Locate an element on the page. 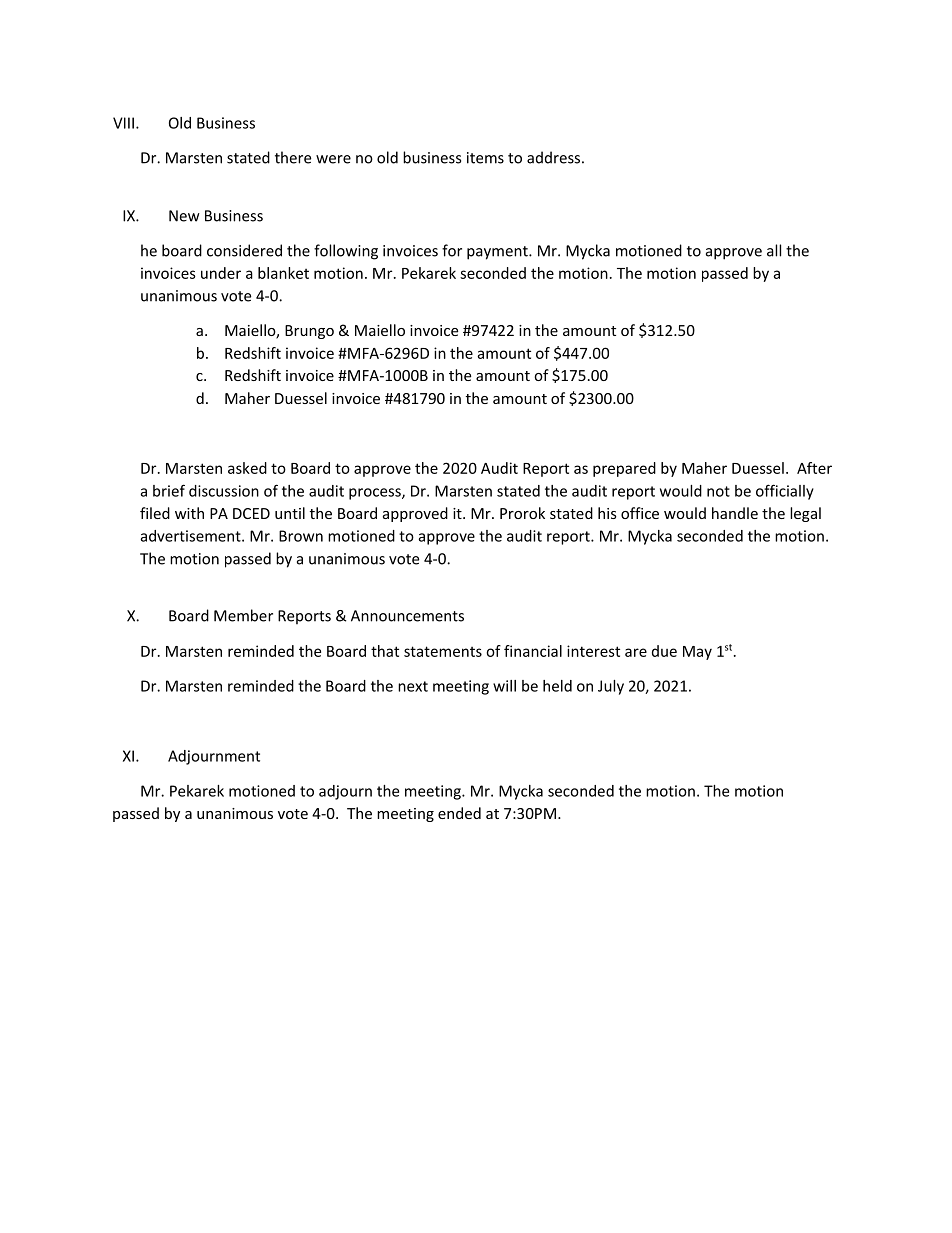  After is located at coordinates (814, 468).
